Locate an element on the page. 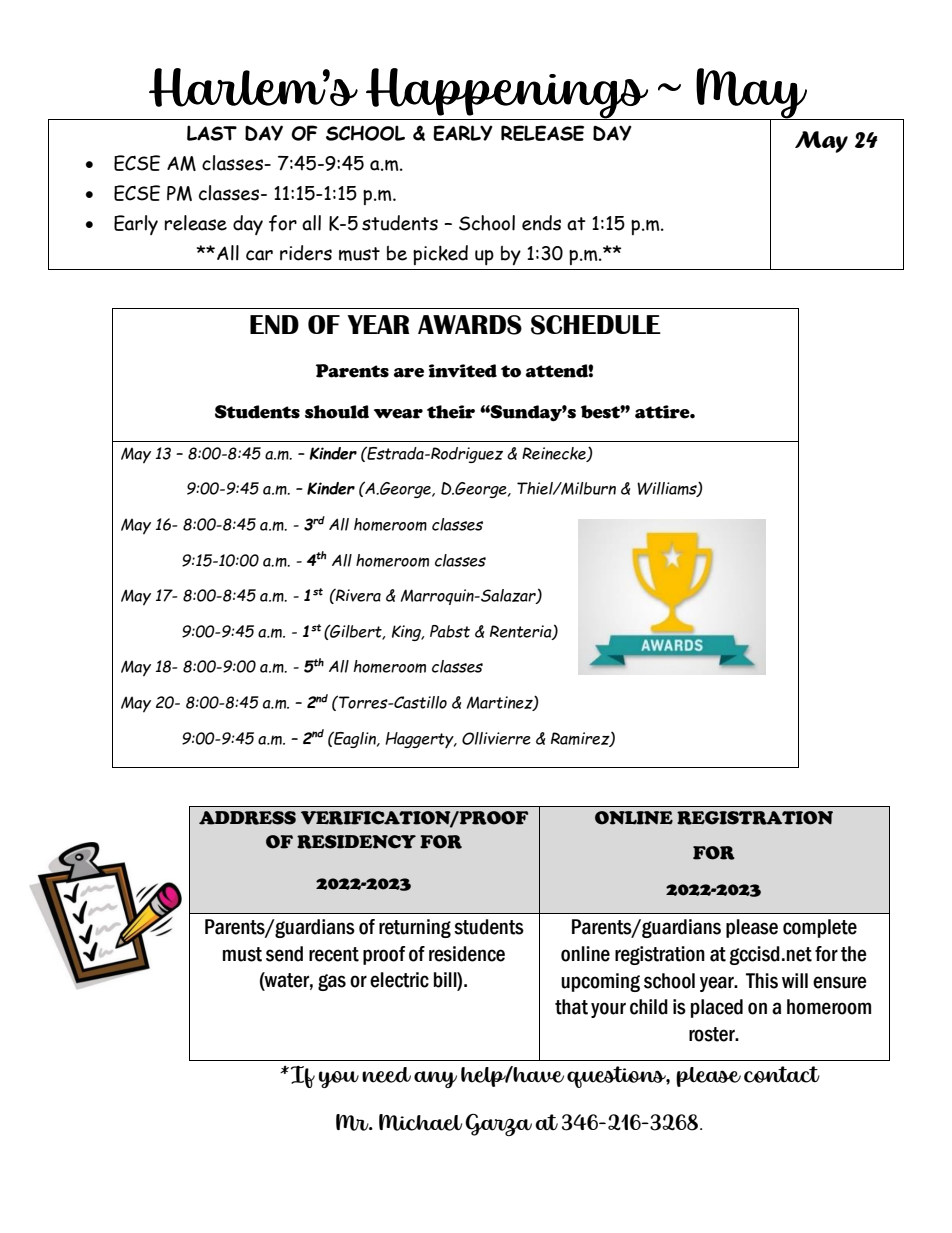 The height and width of the image is (1233, 952). Happenings is located at coordinates (507, 94).
